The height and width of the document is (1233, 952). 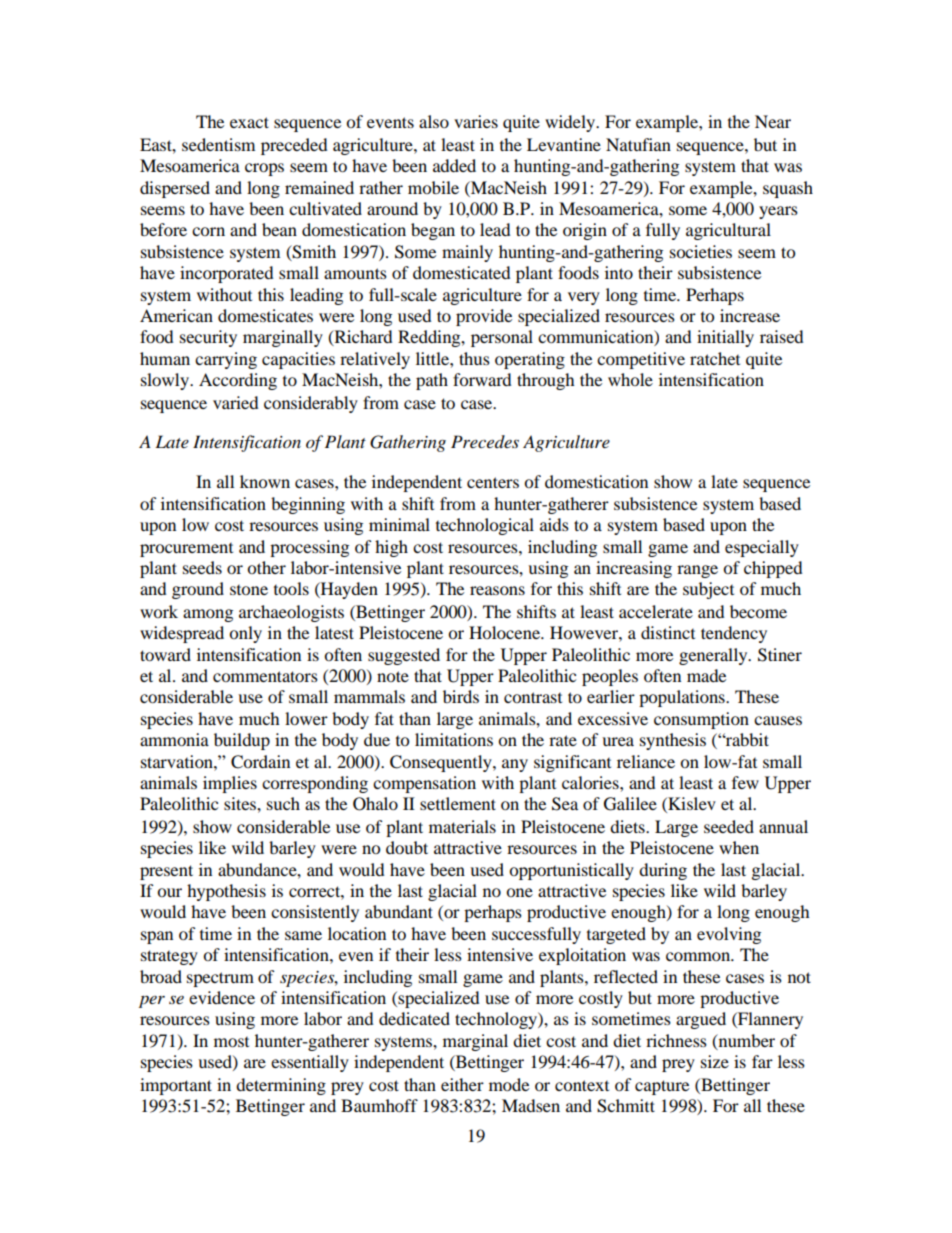 I want to click on Consequently, so click(x=442, y=763).
